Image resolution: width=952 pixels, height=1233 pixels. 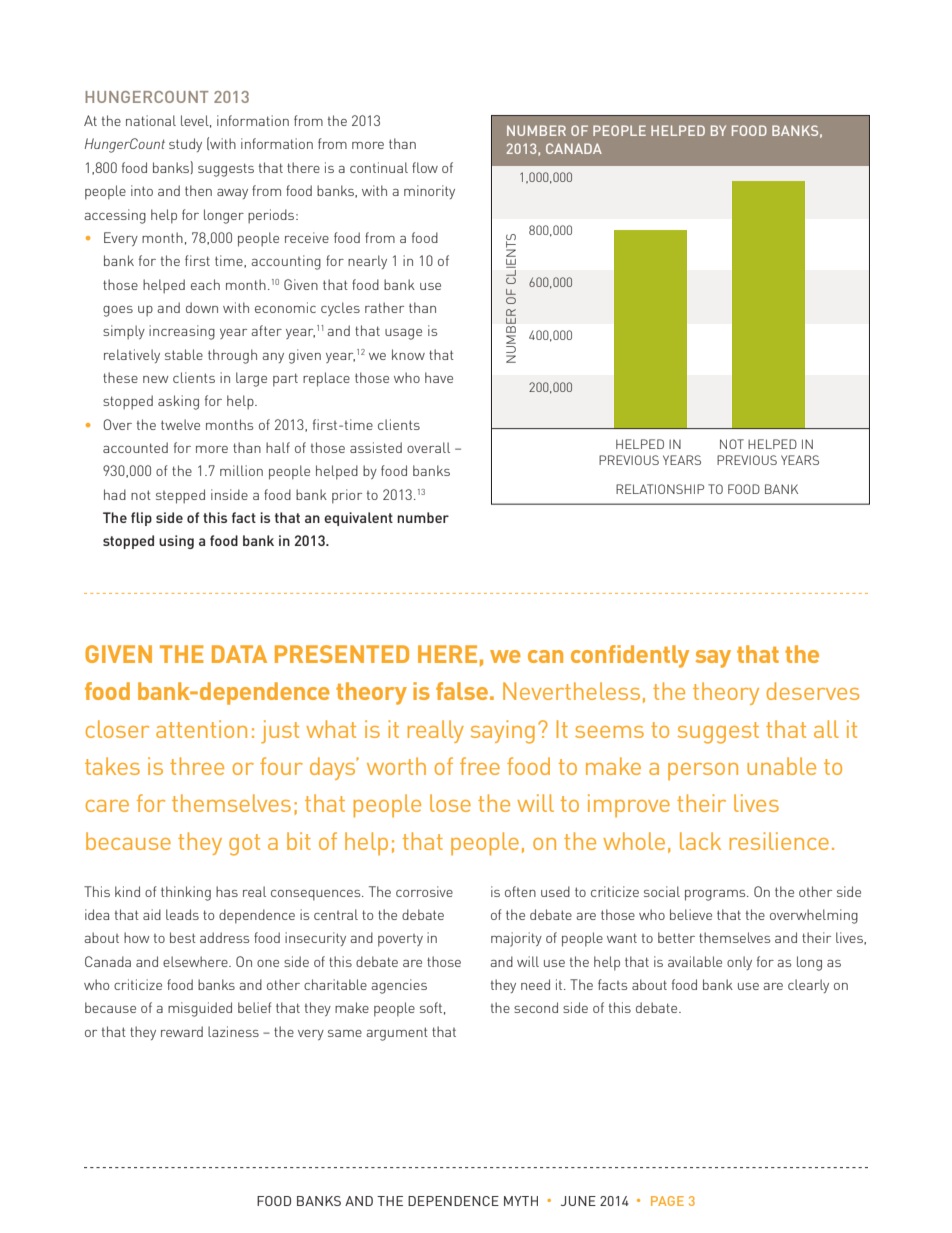 I want to click on MYTH, so click(x=521, y=1201).
